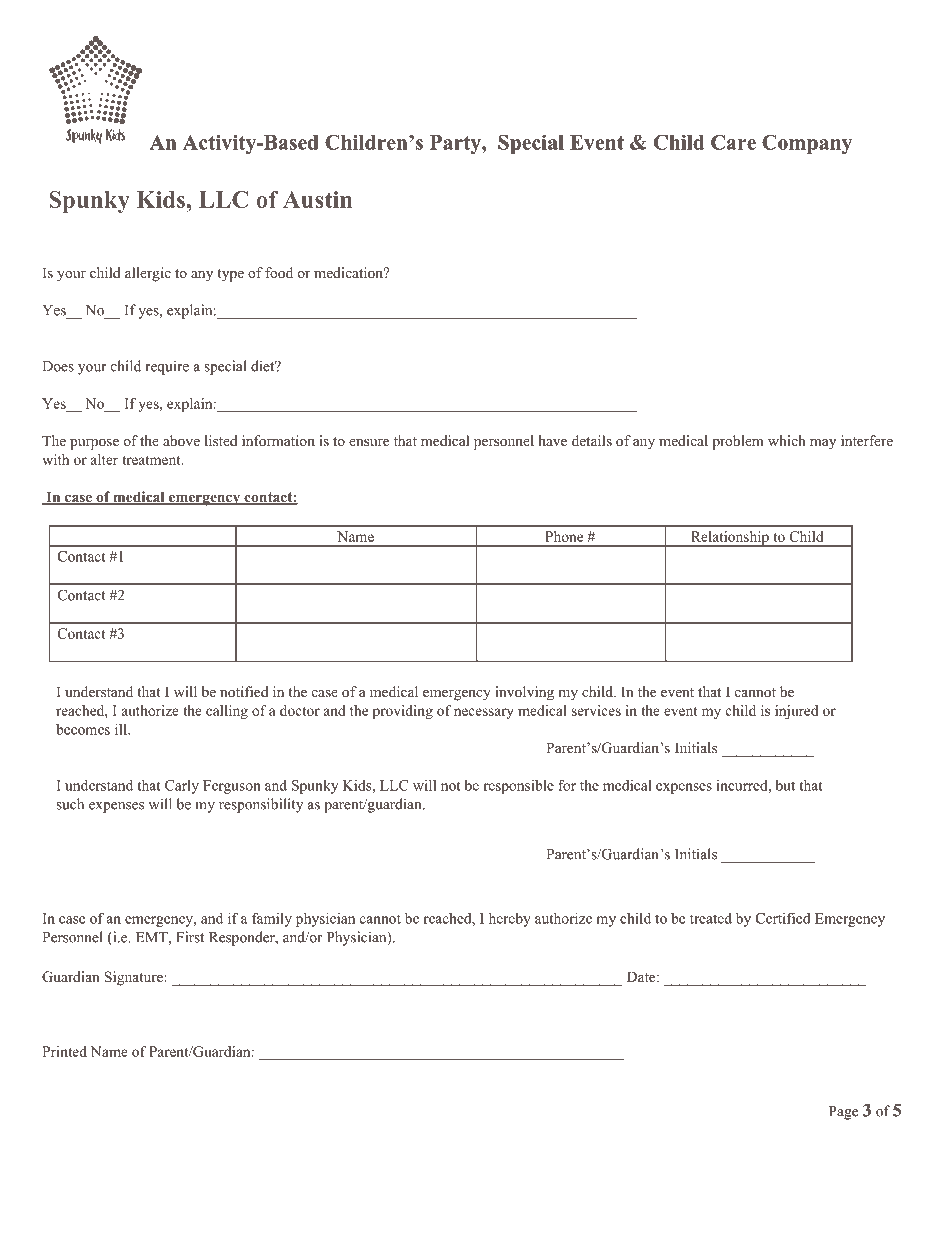 Image resolution: width=952 pixels, height=1233 pixels. Describe the element at coordinates (787, 440) in the screenshot. I see `which` at that location.
